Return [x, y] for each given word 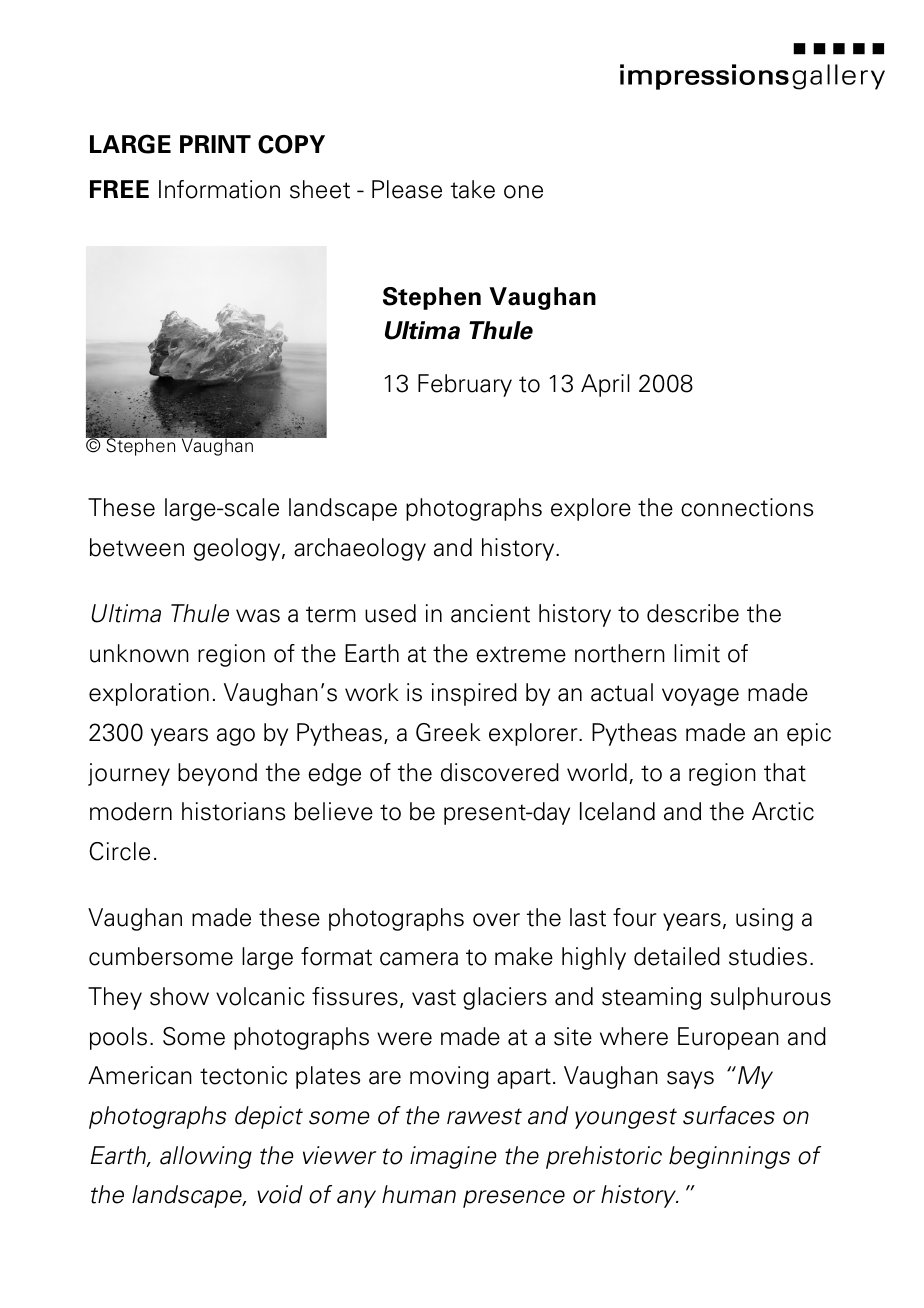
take [473, 189]
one [523, 192]
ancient [490, 613]
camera [419, 959]
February [465, 385]
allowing [206, 1157]
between [137, 547]
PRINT [215, 144]
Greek [448, 732]
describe [693, 613]
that [785, 772]
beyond [217, 774]
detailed [677, 956]
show [179, 996]
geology [238, 549]
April [605, 385]
